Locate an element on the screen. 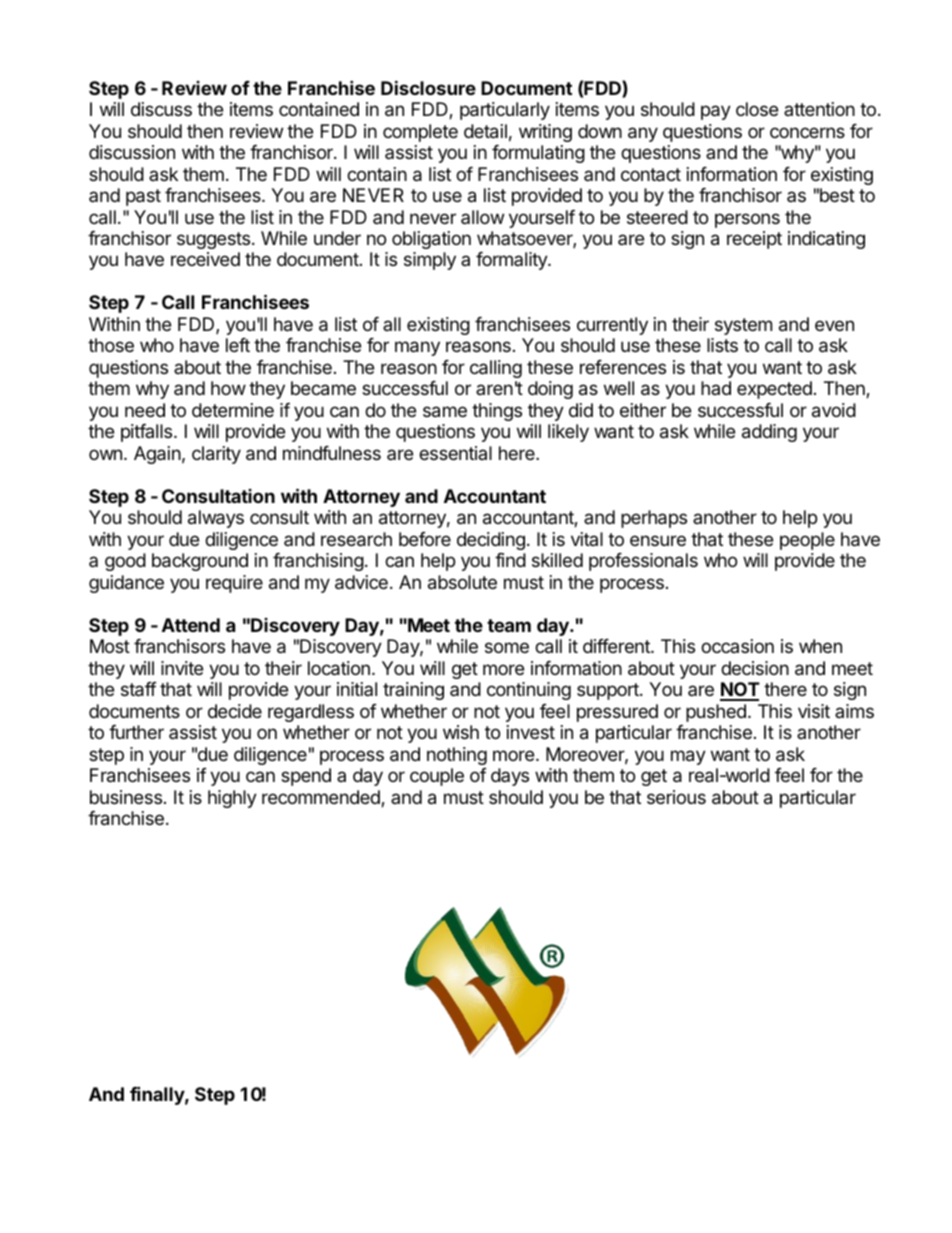 The height and width of the screenshot is (1233, 952). highly is located at coordinates (232, 799).
